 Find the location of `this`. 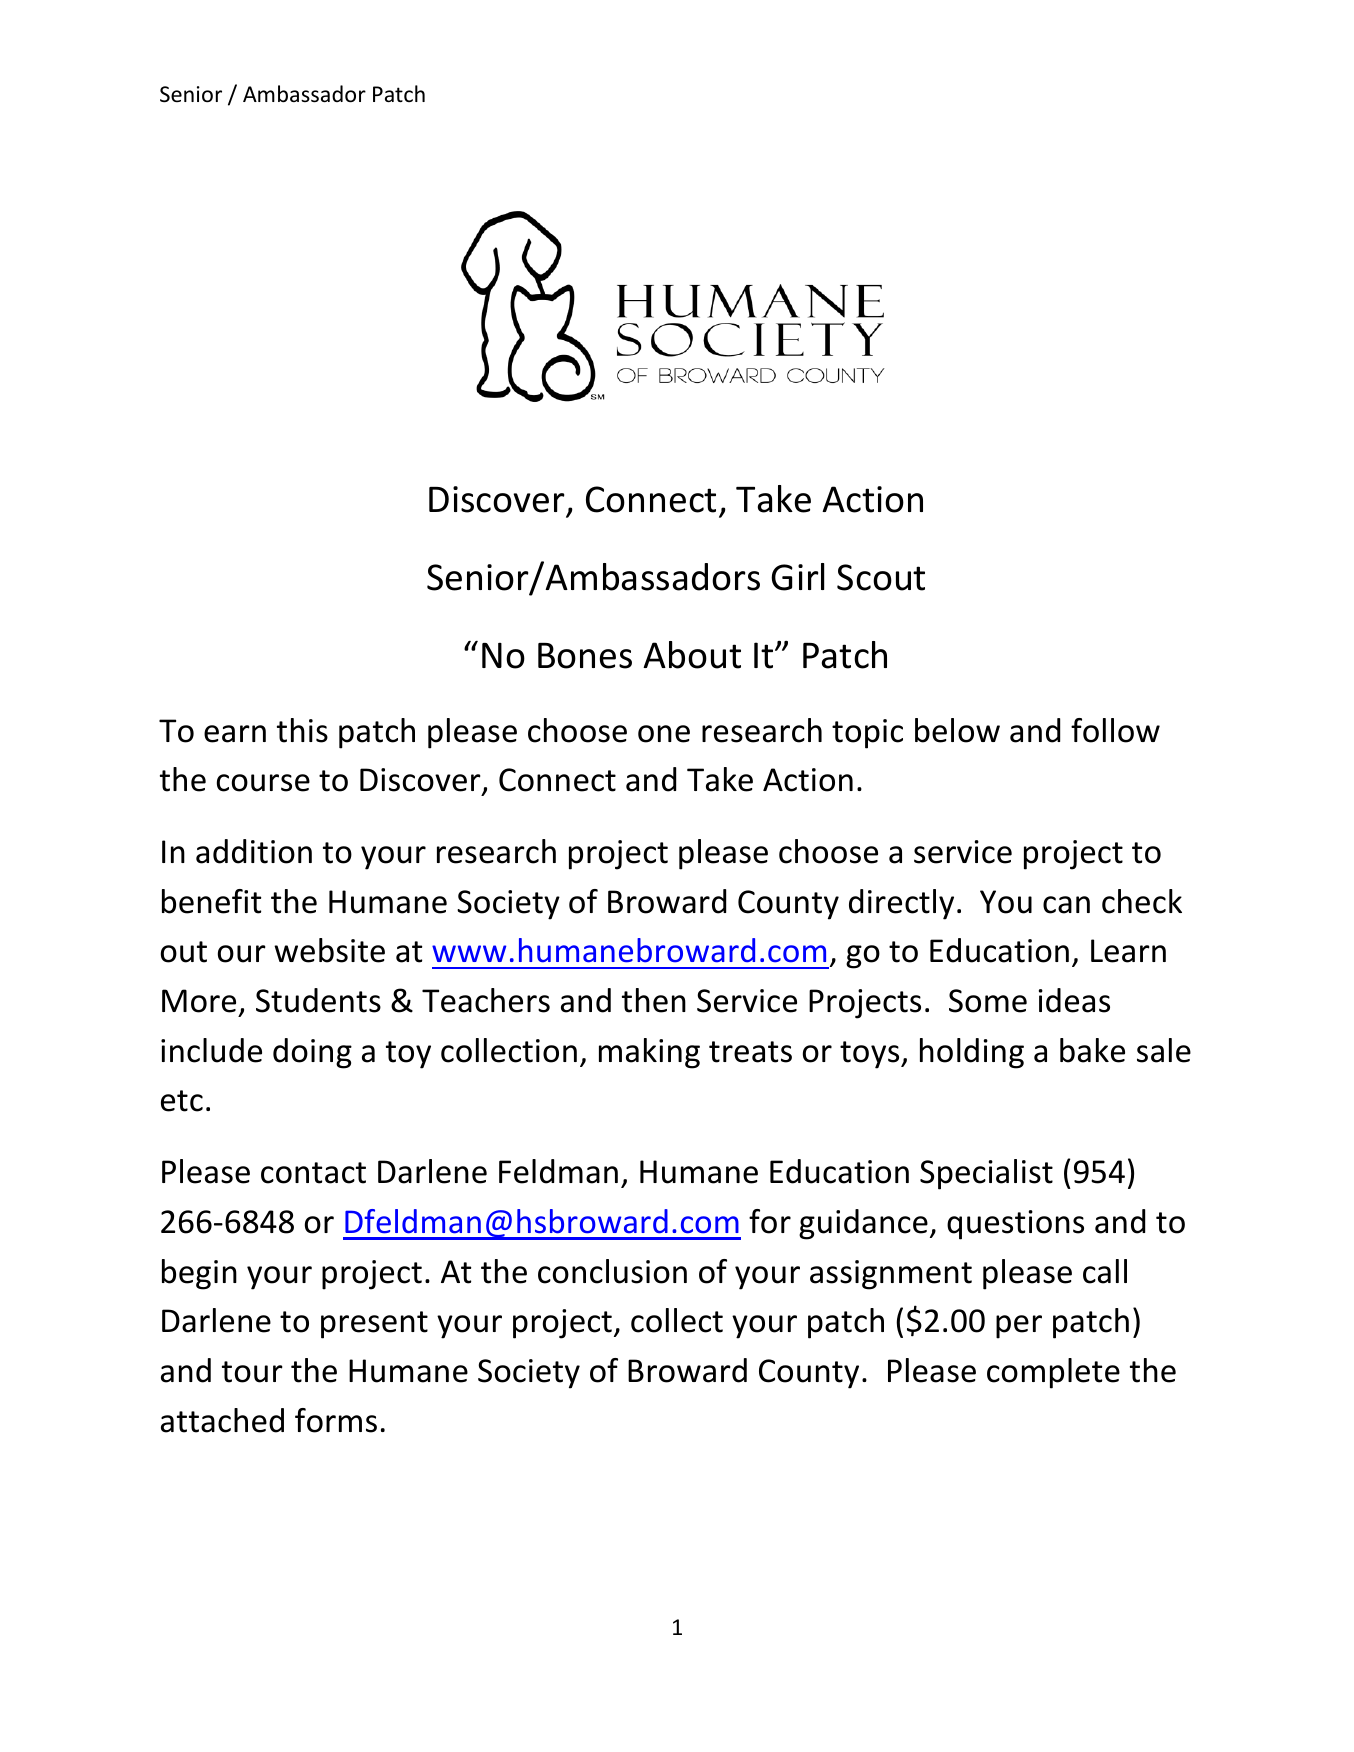

this is located at coordinates (302, 730).
